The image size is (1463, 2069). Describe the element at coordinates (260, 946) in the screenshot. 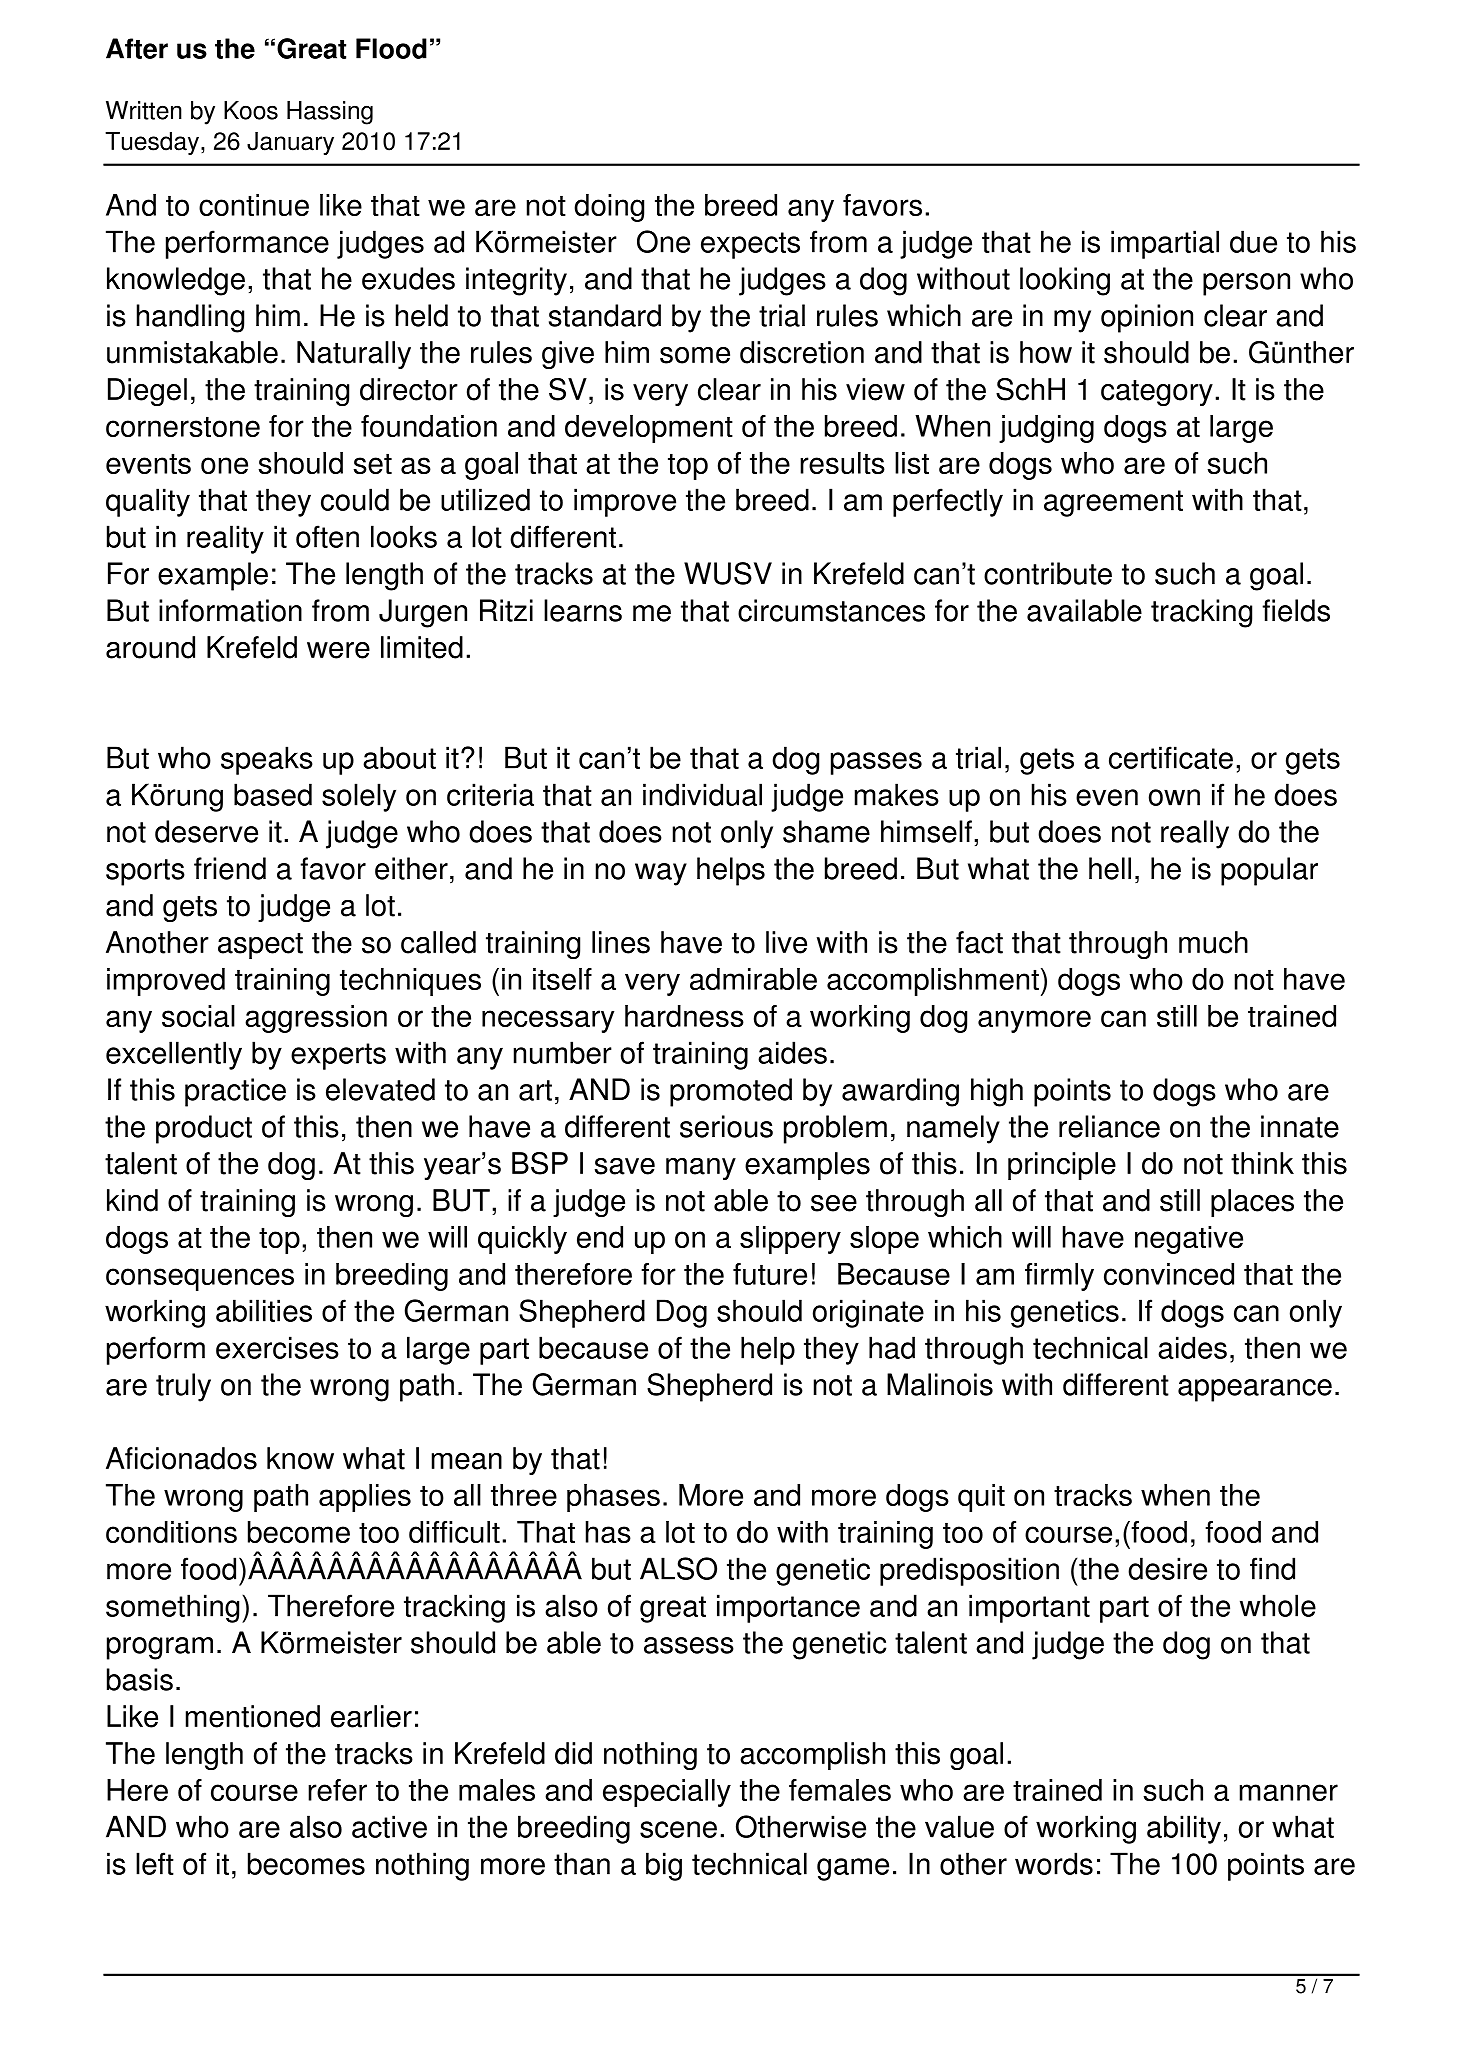

I see `aspect` at that location.
